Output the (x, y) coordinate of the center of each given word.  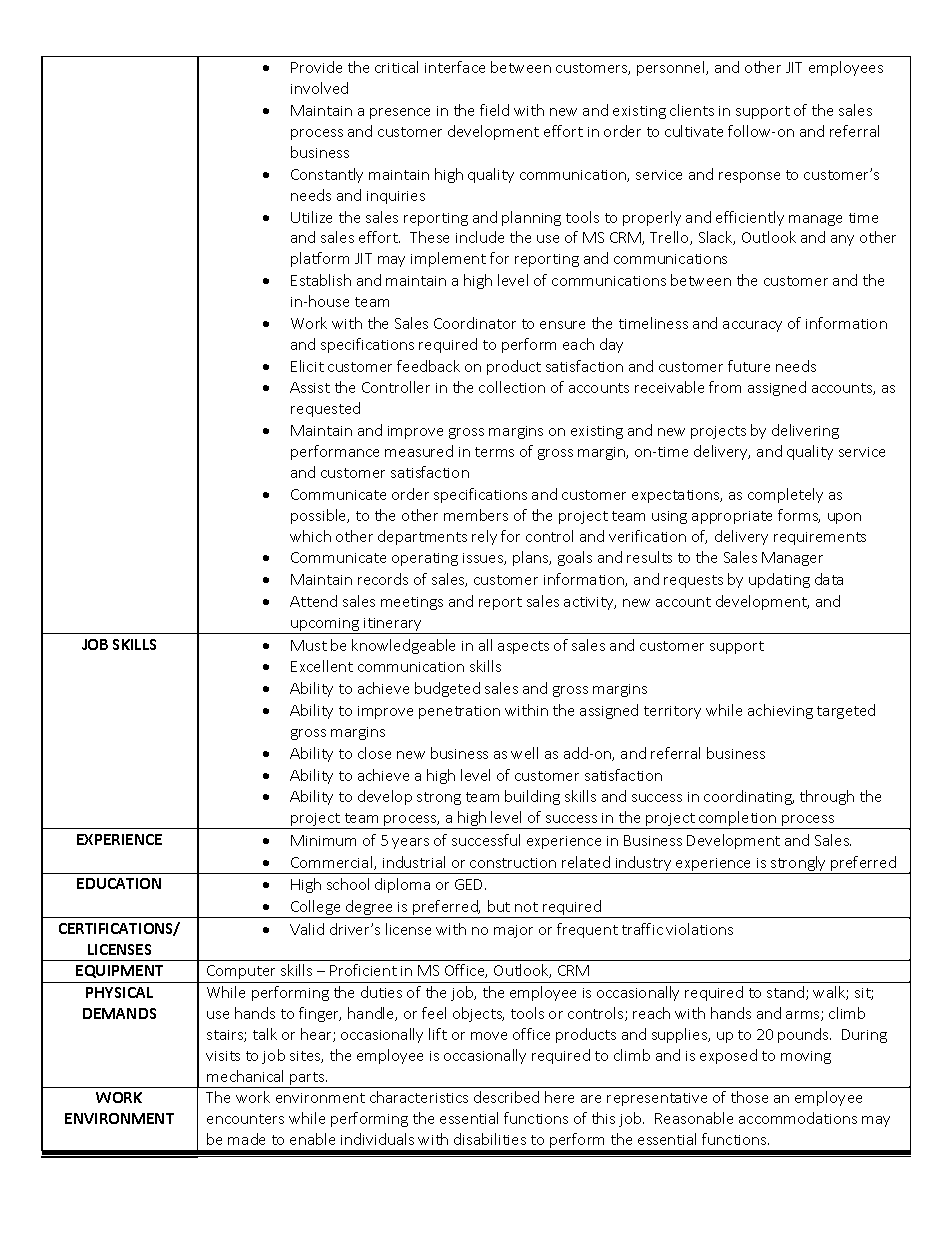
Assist (310, 387)
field (494, 110)
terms (494, 452)
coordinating (749, 797)
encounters (245, 1119)
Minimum (323, 840)
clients (692, 110)
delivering (805, 431)
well (524, 753)
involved (319, 88)
